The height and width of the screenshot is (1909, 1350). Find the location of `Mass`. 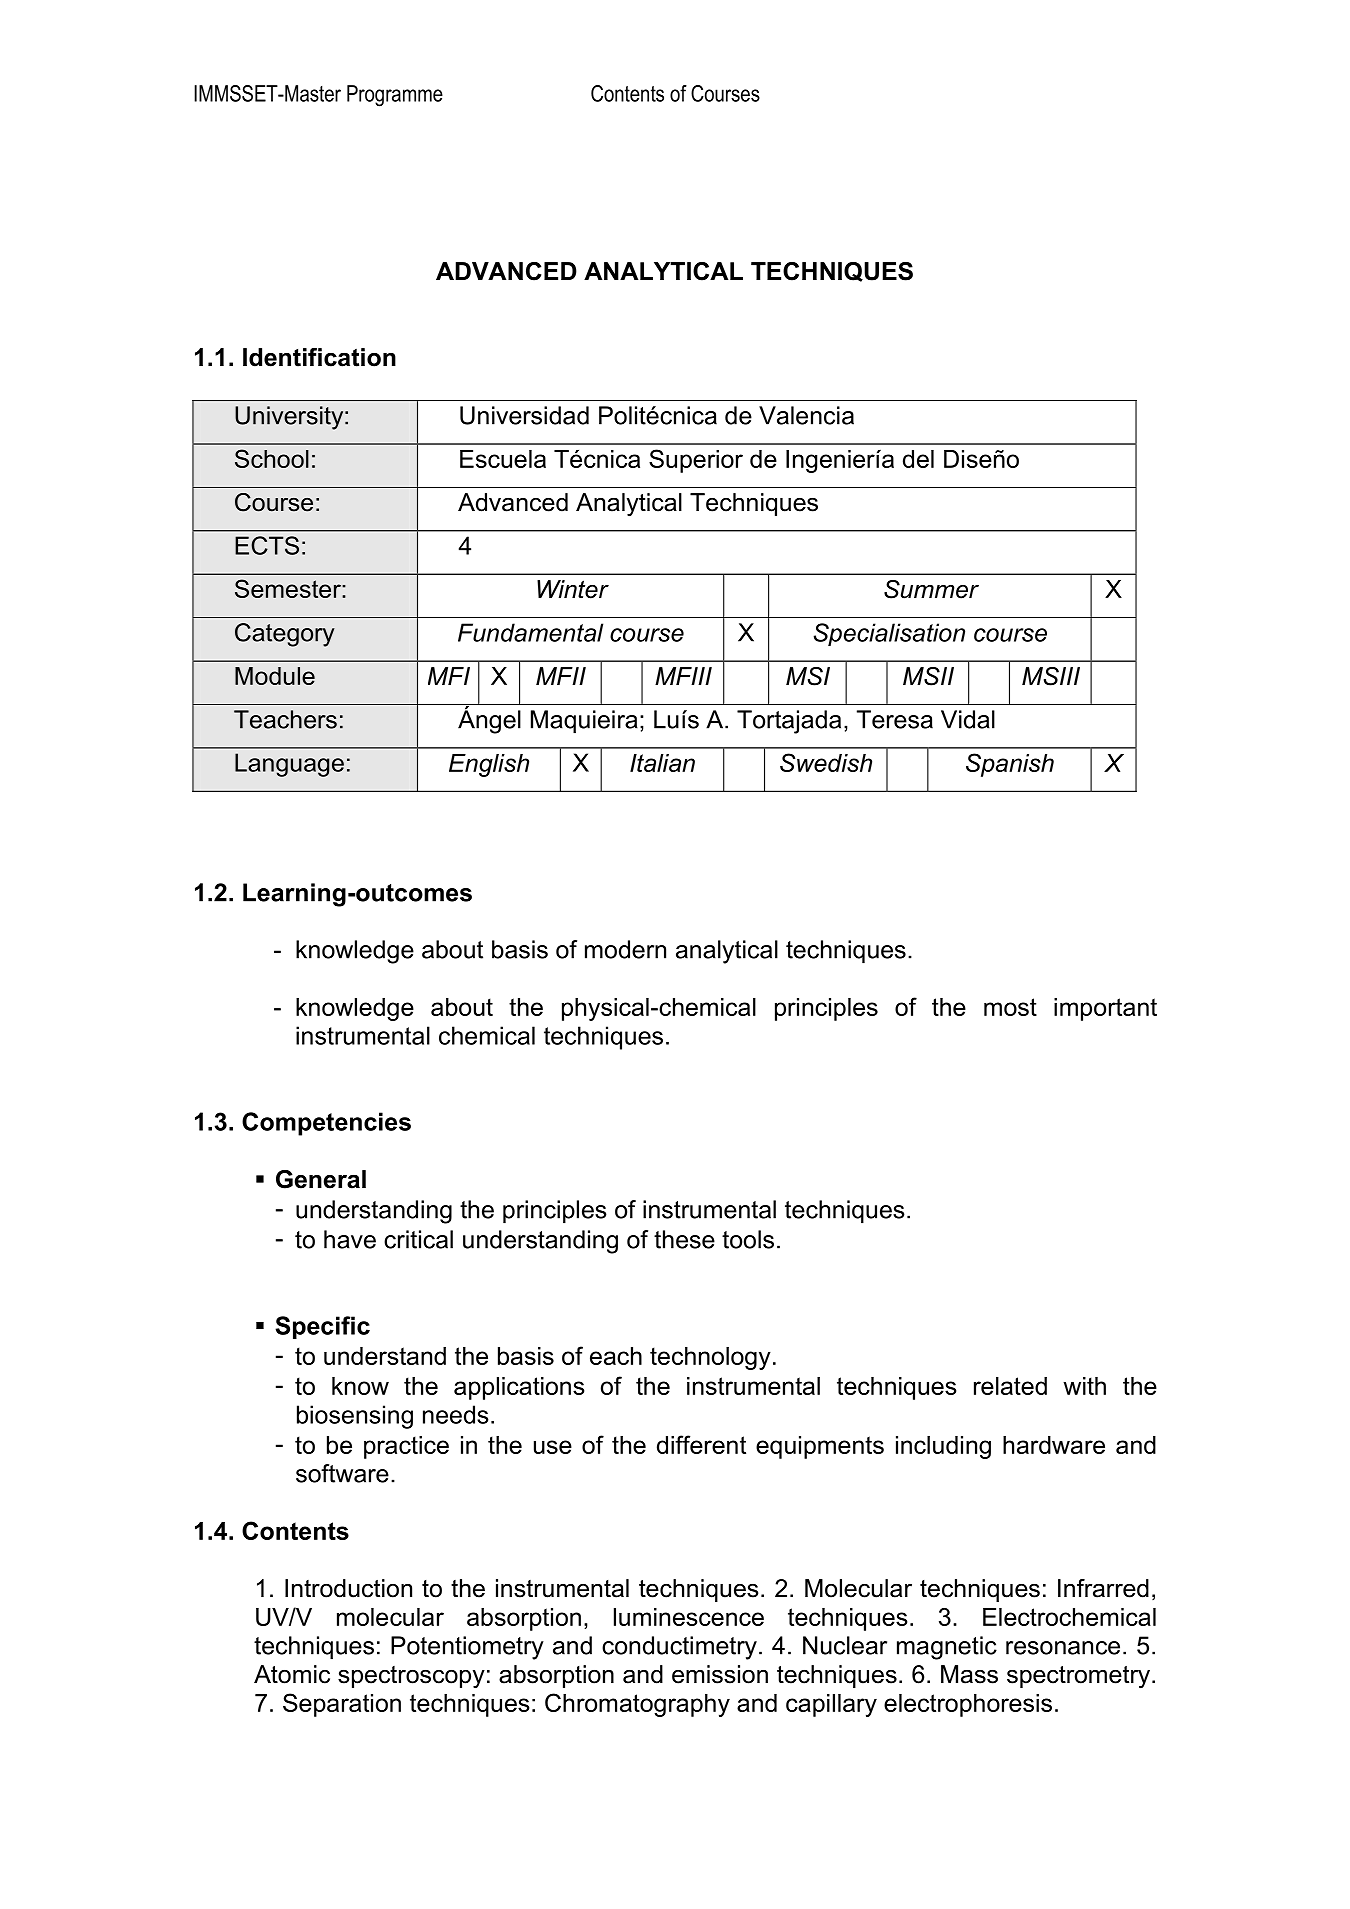

Mass is located at coordinates (969, 1674).
